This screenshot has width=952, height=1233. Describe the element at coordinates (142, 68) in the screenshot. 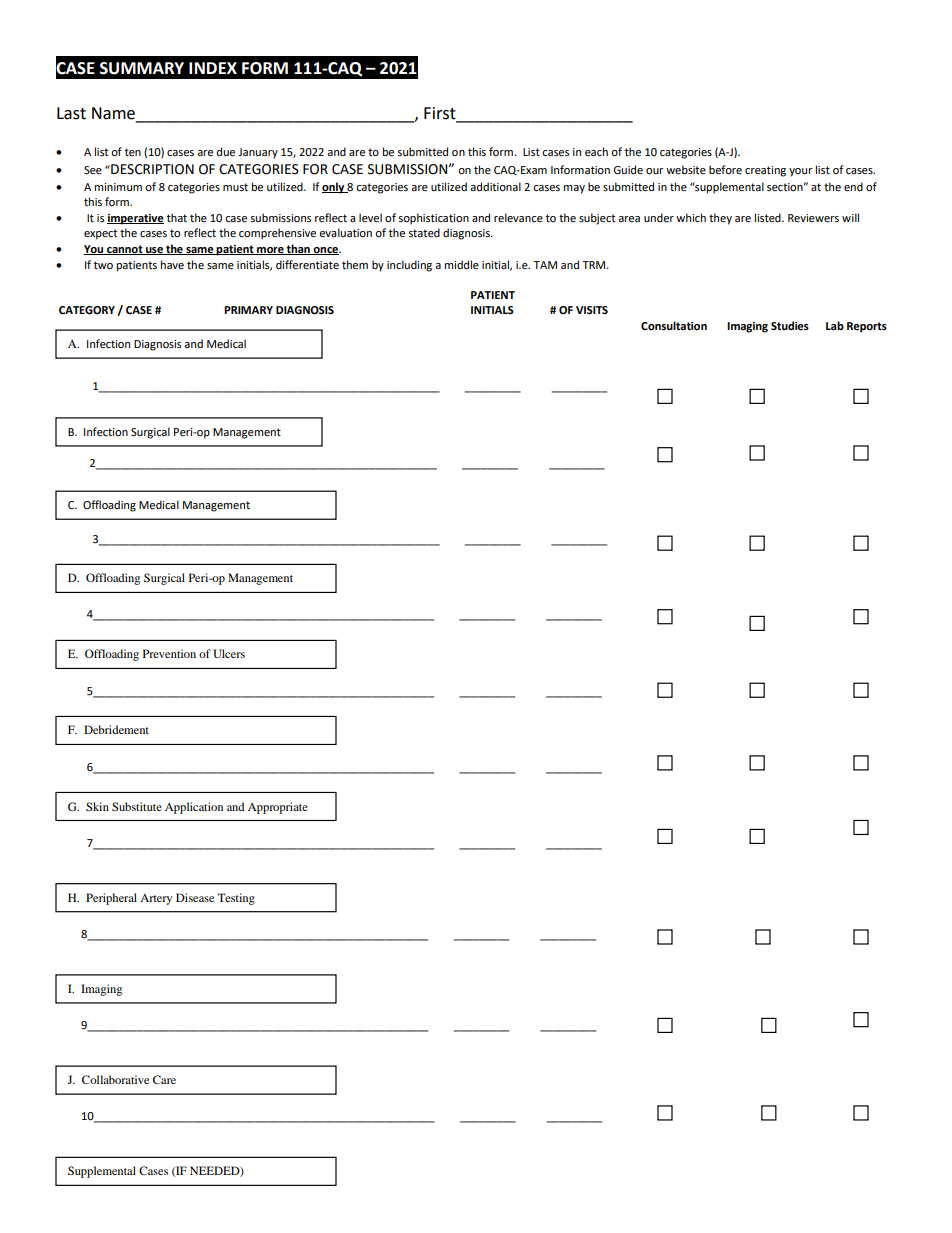

I see `SUMMARY` at that location.
